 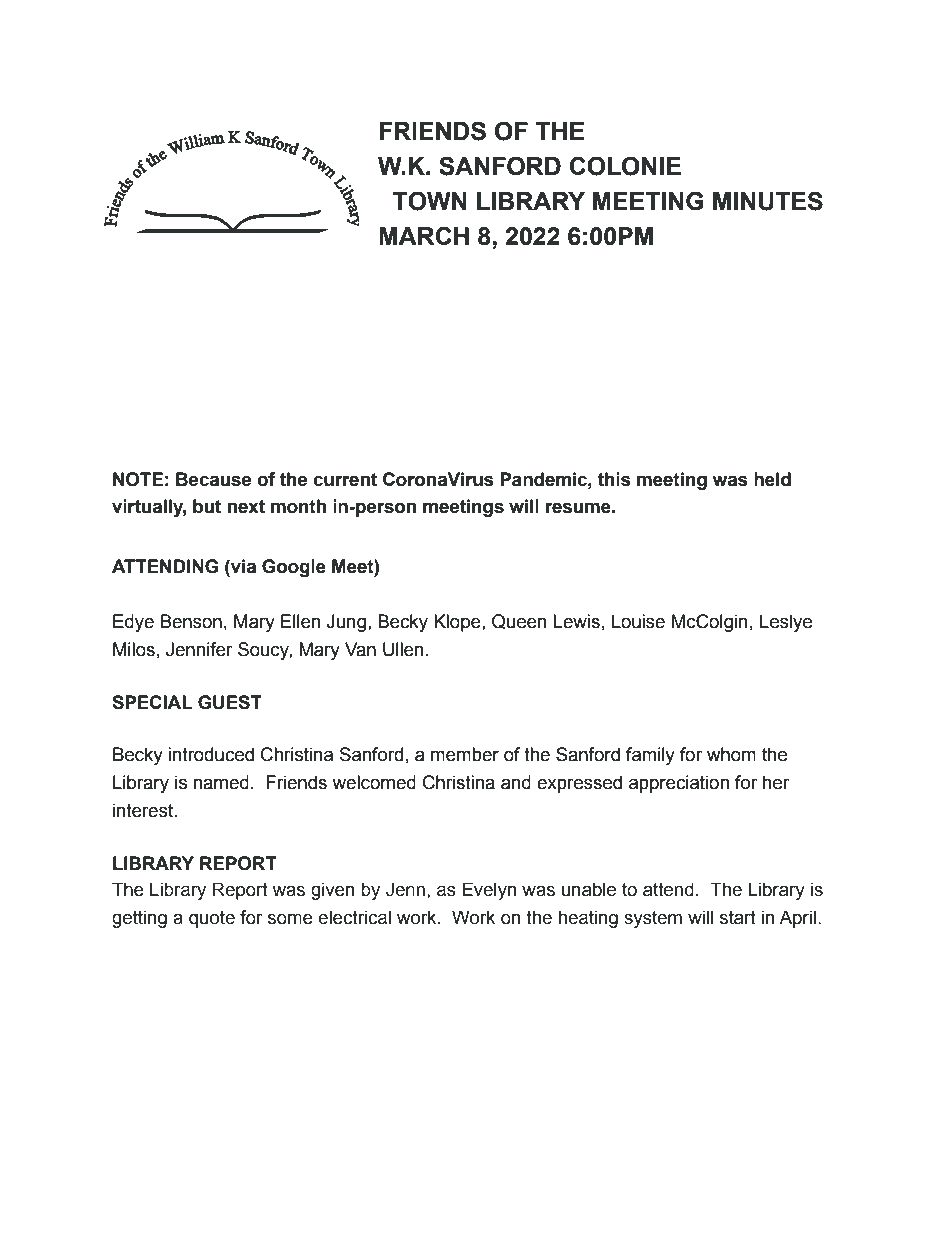 What do you see at coordinates (212, 919) in the screenshot?
I see `quote` at bounding box center [212, 919].
